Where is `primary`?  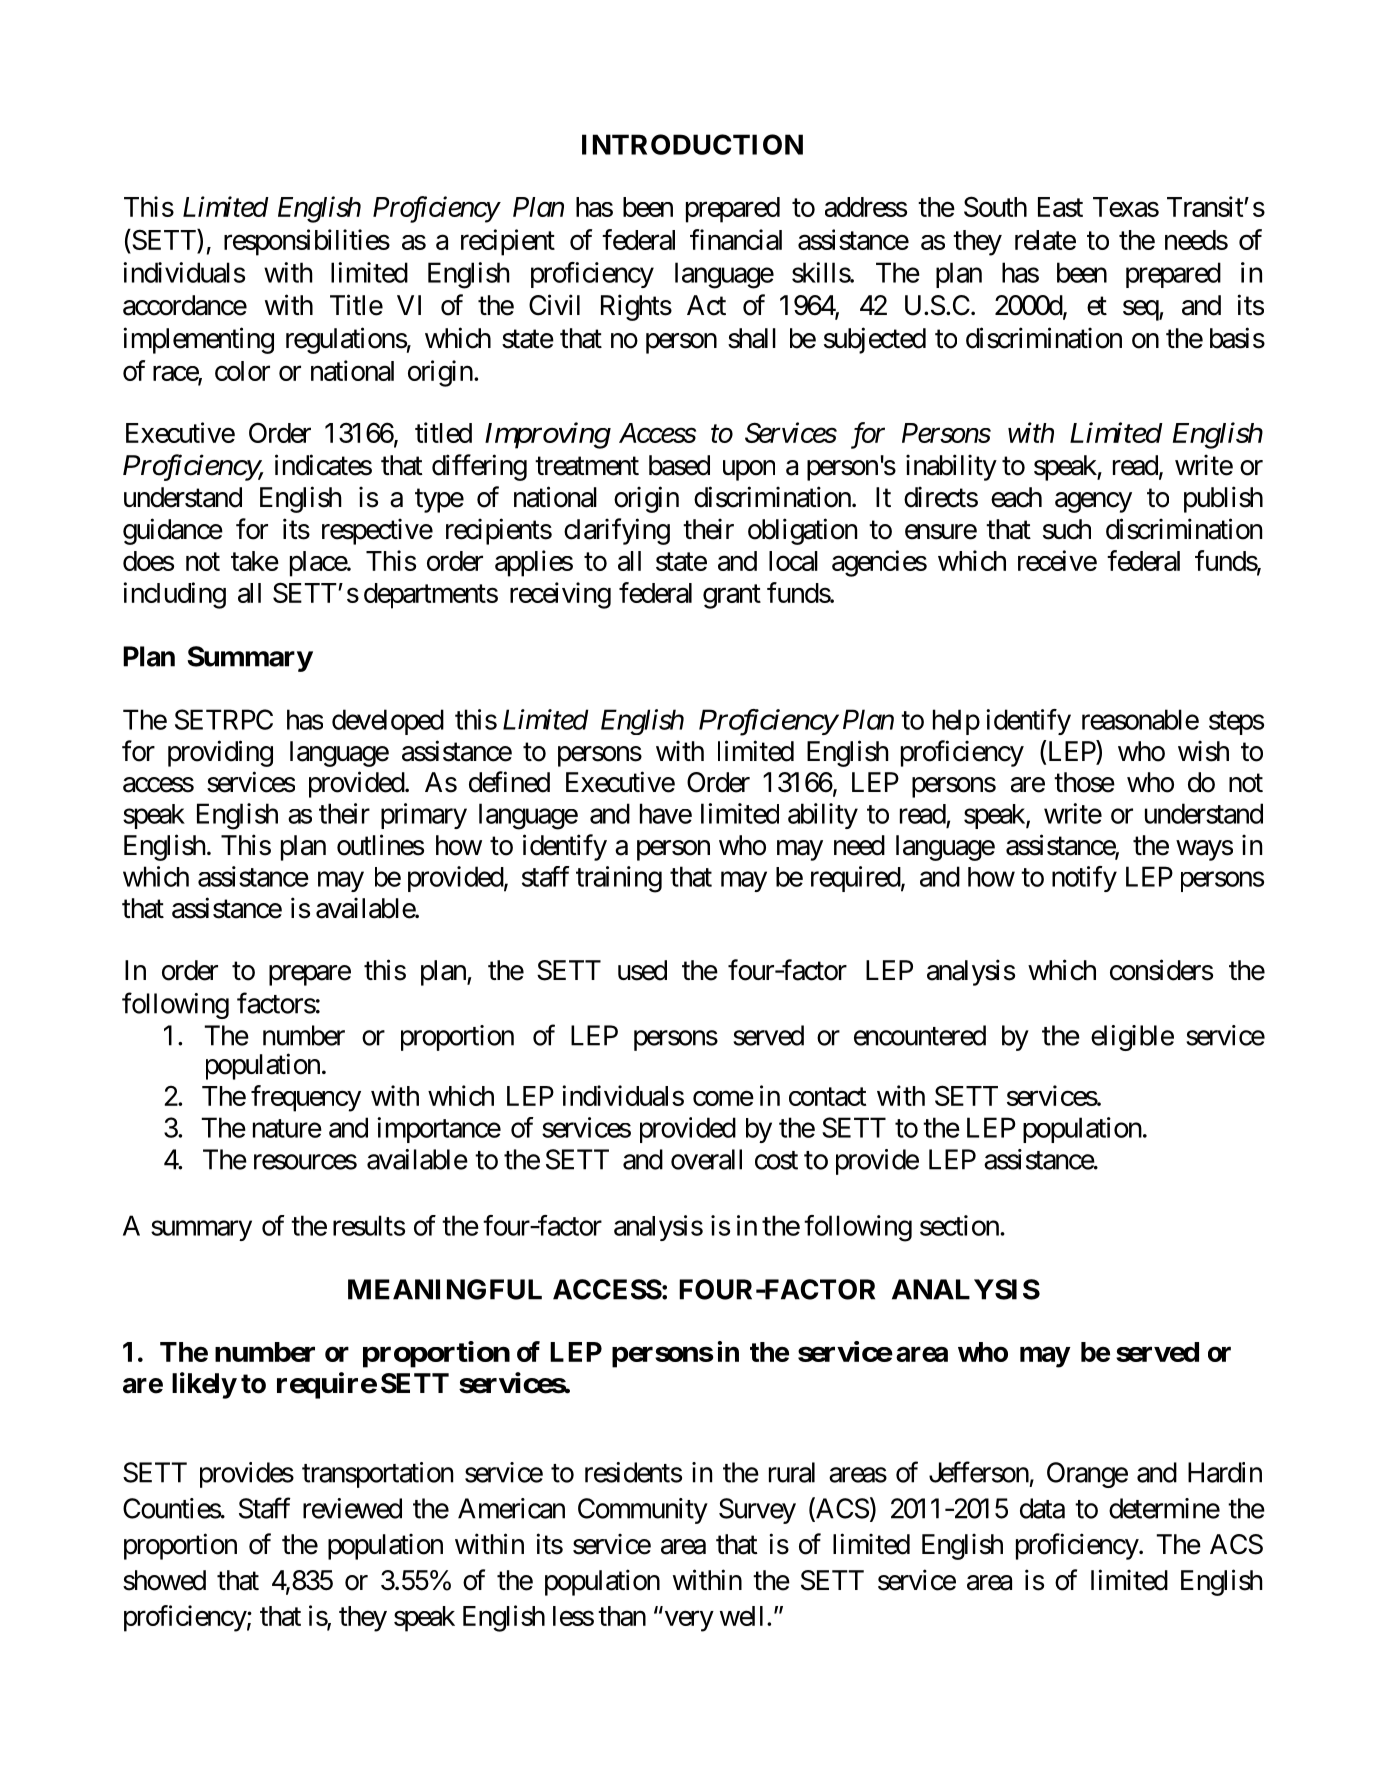 primary is located at coordinates (424, 816).
